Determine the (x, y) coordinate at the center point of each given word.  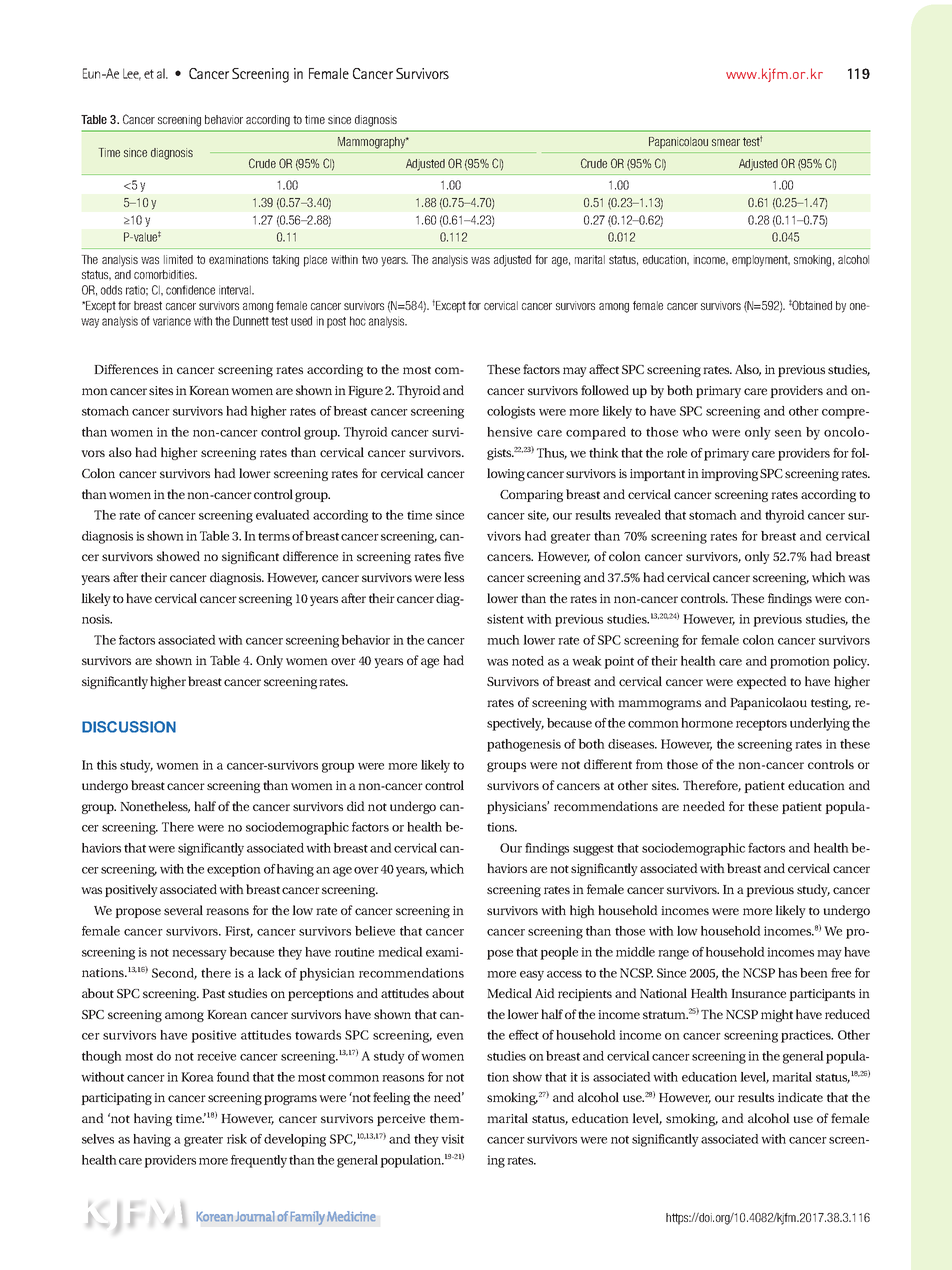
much (503, 640)
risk (237, 1139)
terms (274, 536)
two (370, 259)
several (183, 910)
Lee (132, 74)
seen (788, 433)
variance (172, 321)
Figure (365, 392)
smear (726, 142)
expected (761, 682)
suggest (593, 850)
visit (452, 1139)
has (787, 973)
